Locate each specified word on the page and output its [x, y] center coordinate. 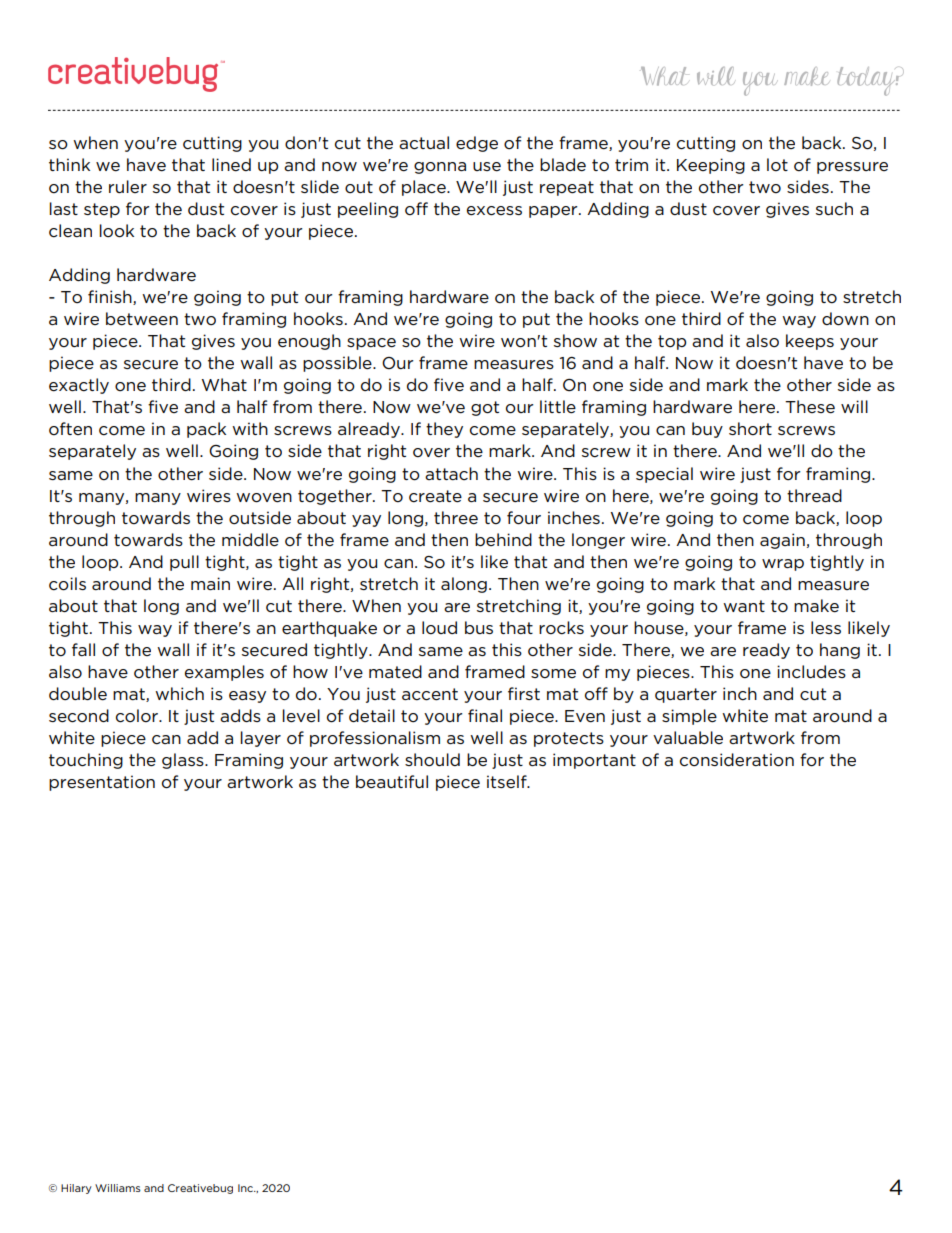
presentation [102, 783]
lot [777, 165]
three [456, 518]
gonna [440, 168]
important [594, 761]
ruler [128, 186]
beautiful [392, 782]
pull [184, 563]
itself [508, 781]
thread [814, 496]
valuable [688, 737]
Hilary [76, 1189]
